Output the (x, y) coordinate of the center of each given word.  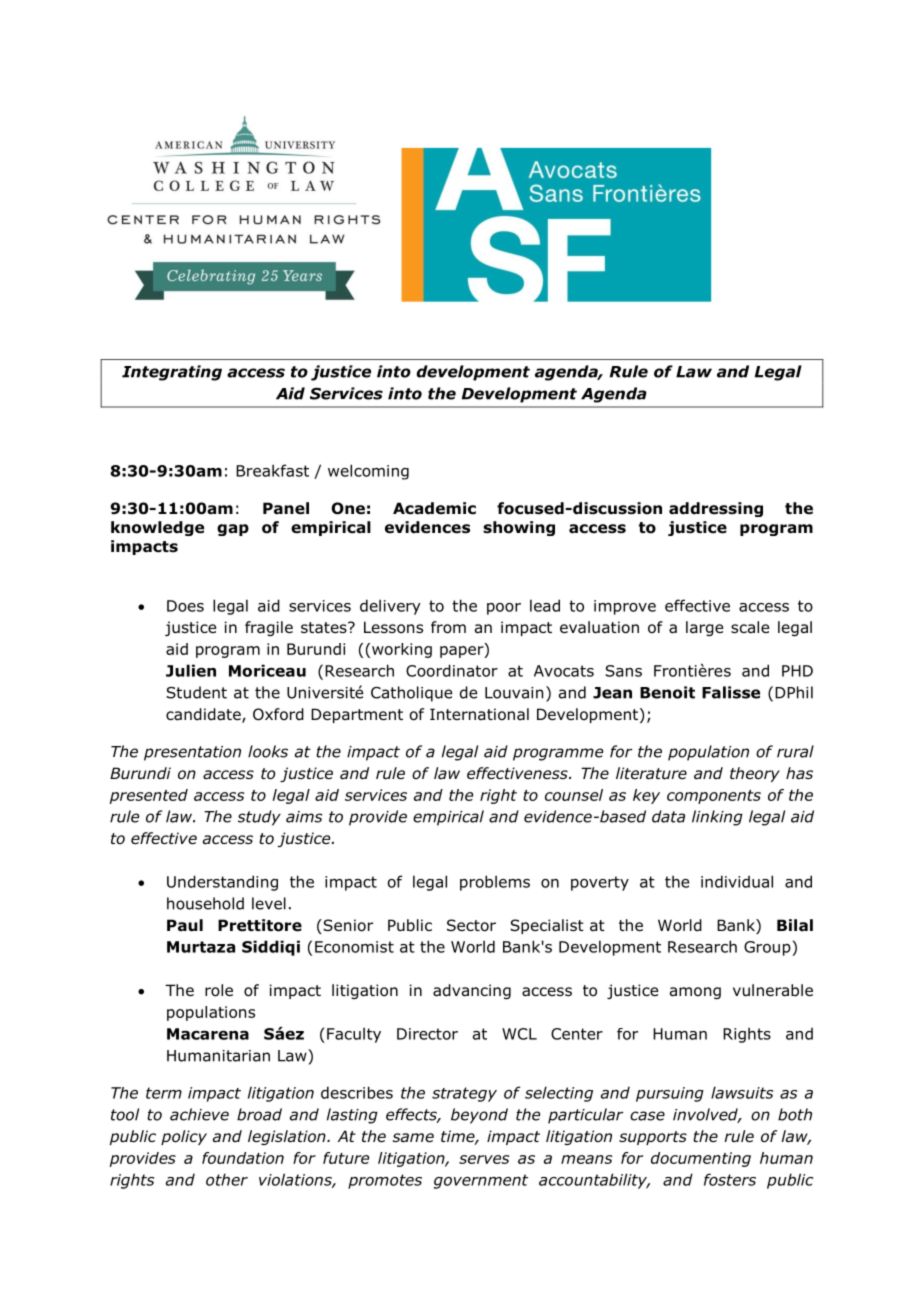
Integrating (172, 373)
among (695, 993)
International (479, 714)
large (704, 628)
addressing (716, 509)
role (219, 990)
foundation (243, 1158)
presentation (192, 753)
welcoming (368, 472)
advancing (472, 991)
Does (185, 606)
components (714, 797)
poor (504, 609)
